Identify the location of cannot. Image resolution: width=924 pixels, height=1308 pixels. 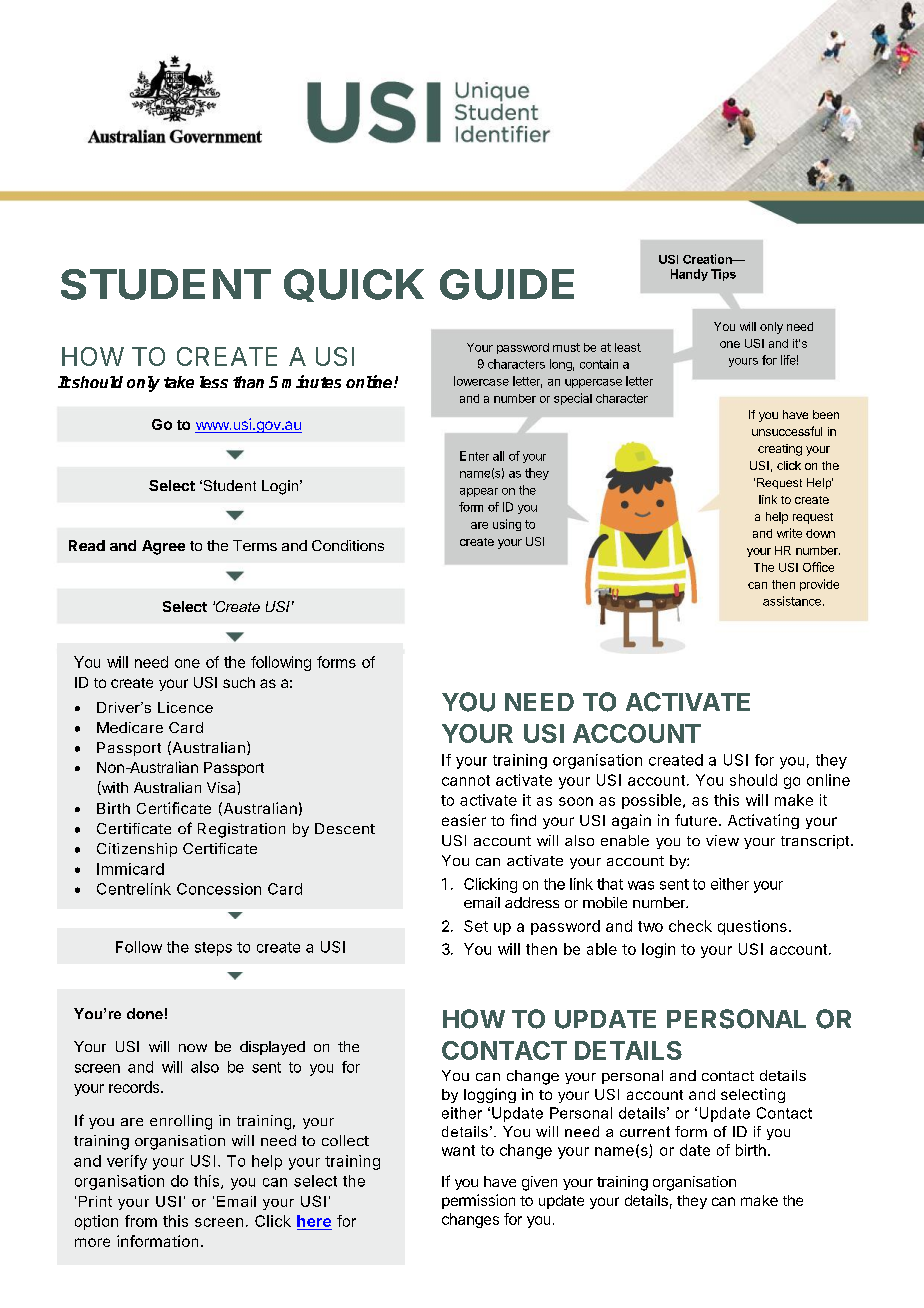
(466, 780).
